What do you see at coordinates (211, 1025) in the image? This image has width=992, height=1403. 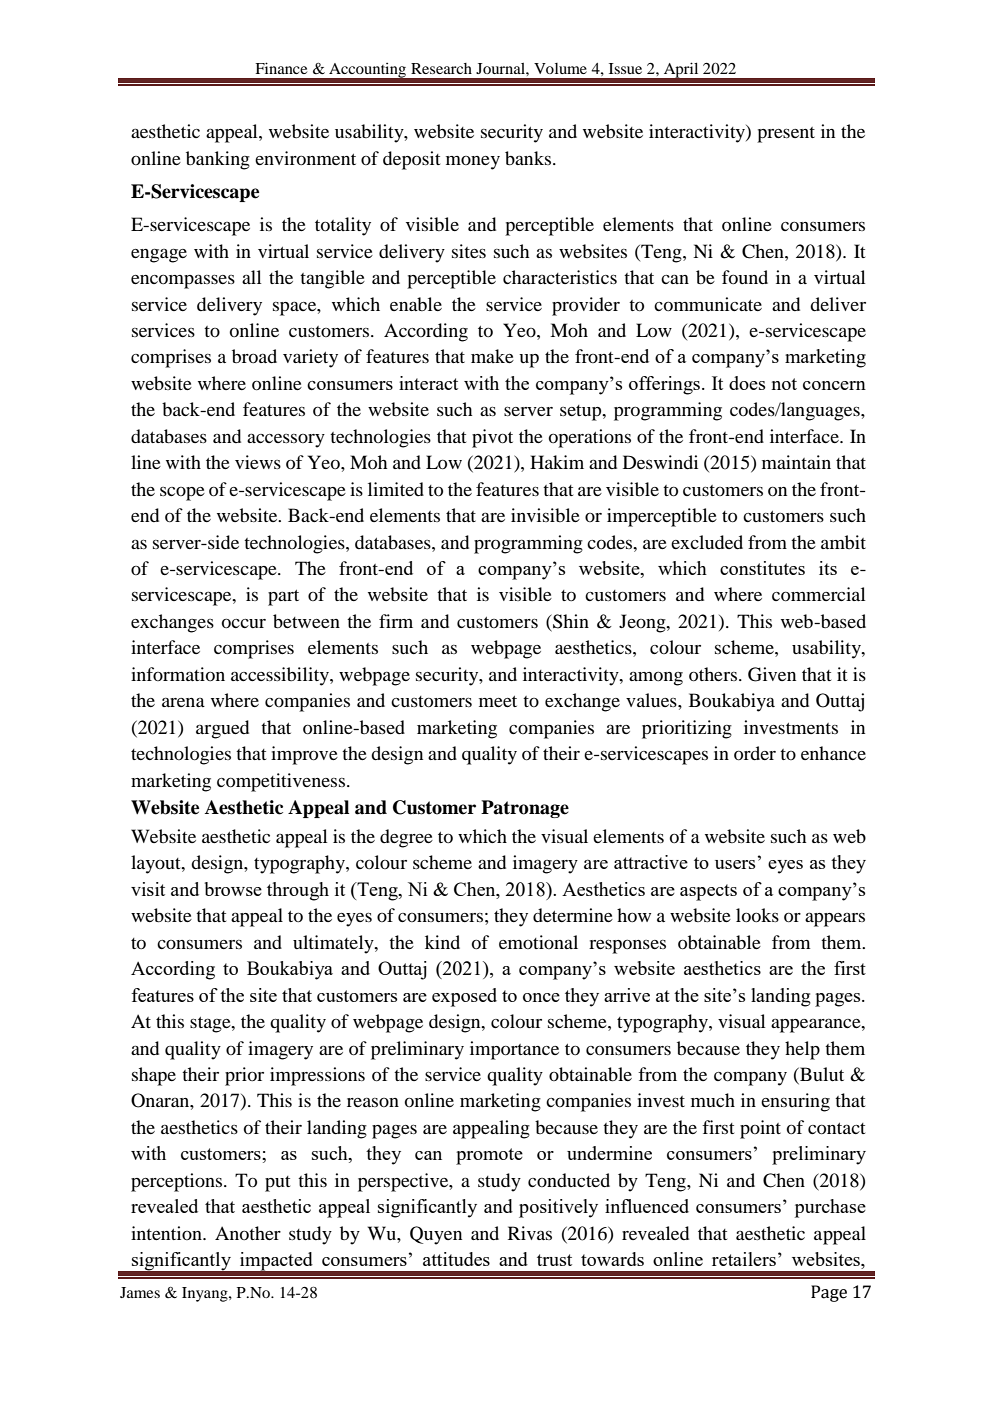 I see `stage` at bounding box center [211, 1025].
